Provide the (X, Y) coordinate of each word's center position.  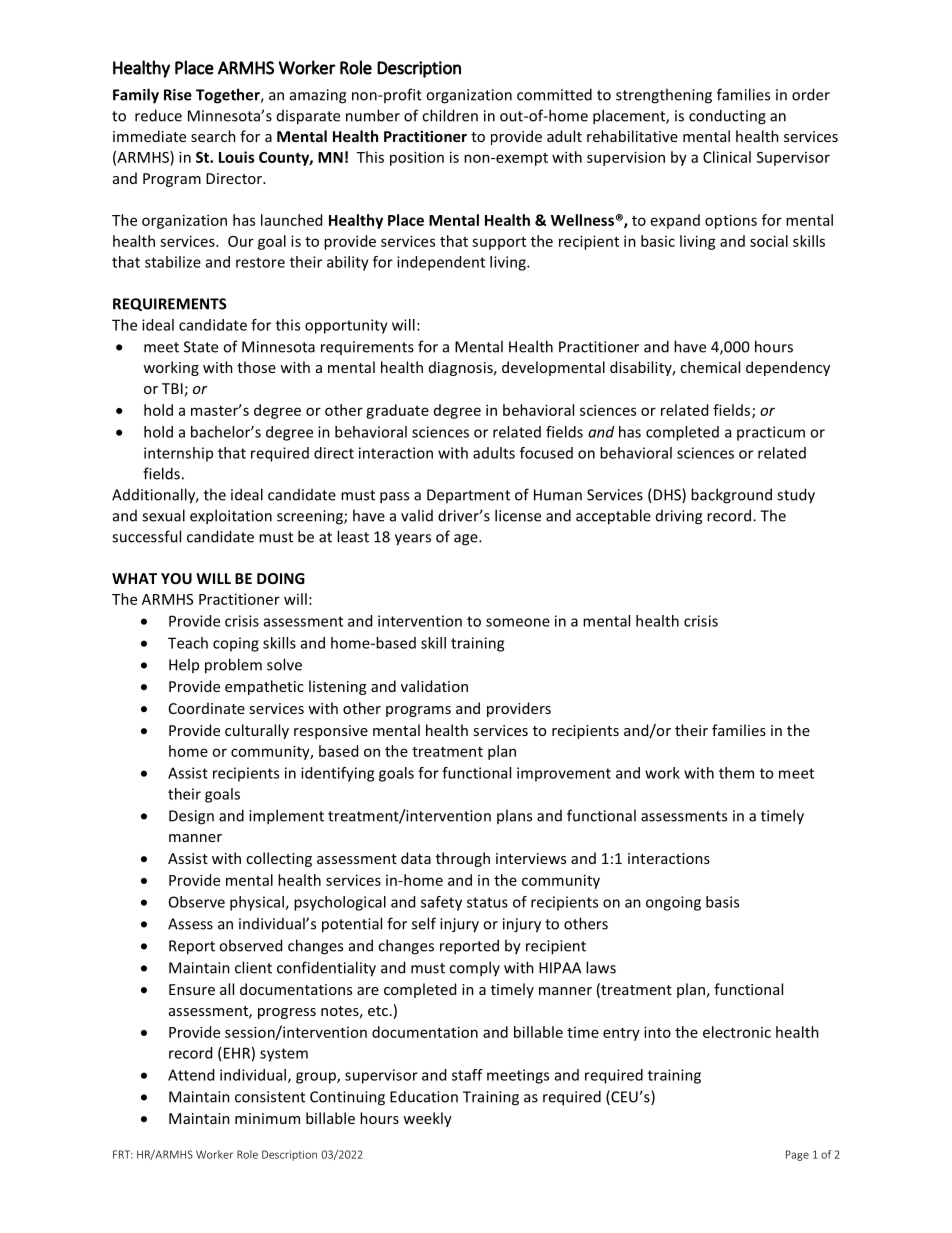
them (736, 773)
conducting (727, 117)
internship (178, 454)
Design (191, 817)
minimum (267, 1118)
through (463, 859)
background (731, 496)
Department (468, 496)
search (213, 136)
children (450, 115)
